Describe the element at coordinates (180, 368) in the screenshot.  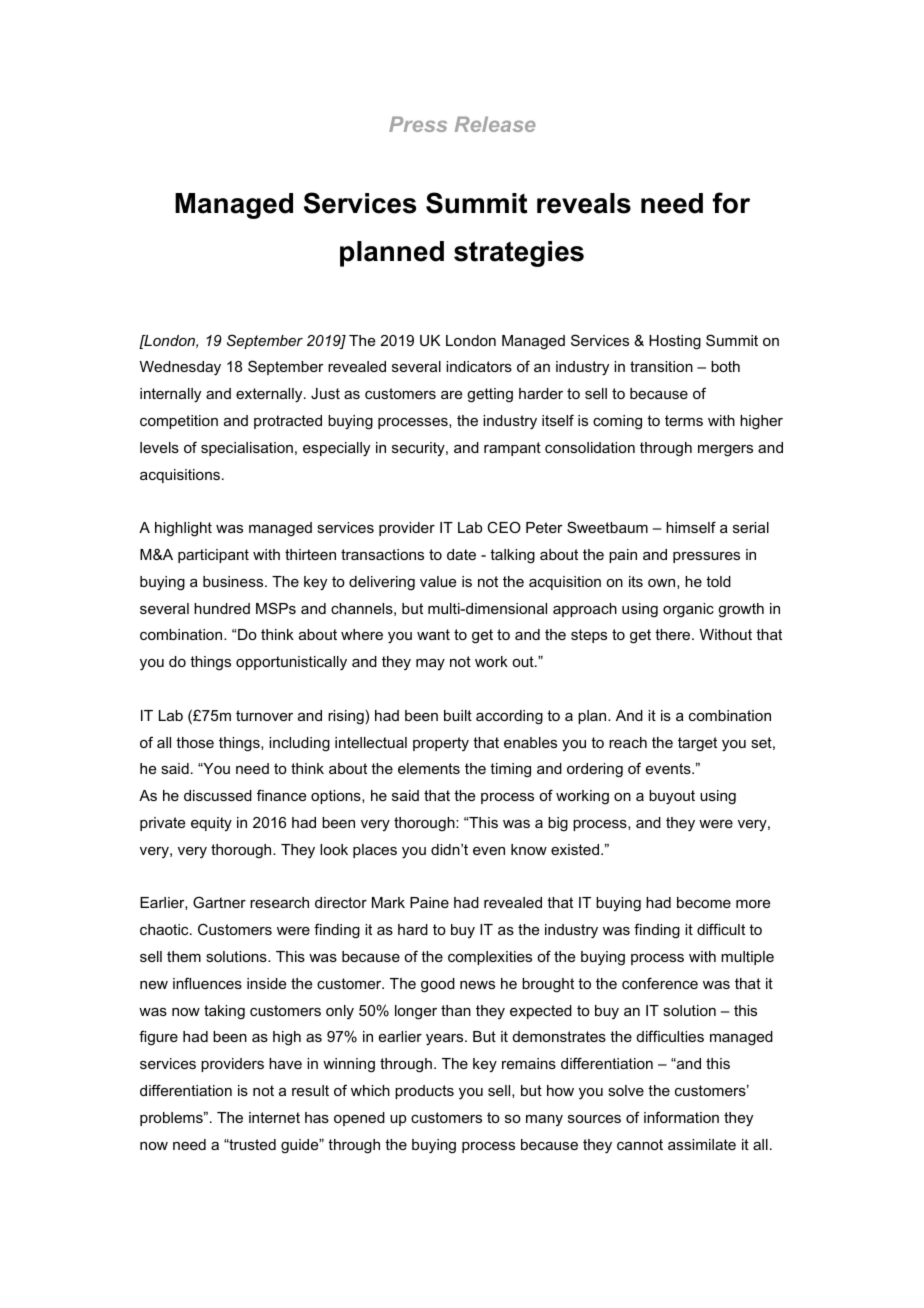
I see `Wednesday` at that location.
